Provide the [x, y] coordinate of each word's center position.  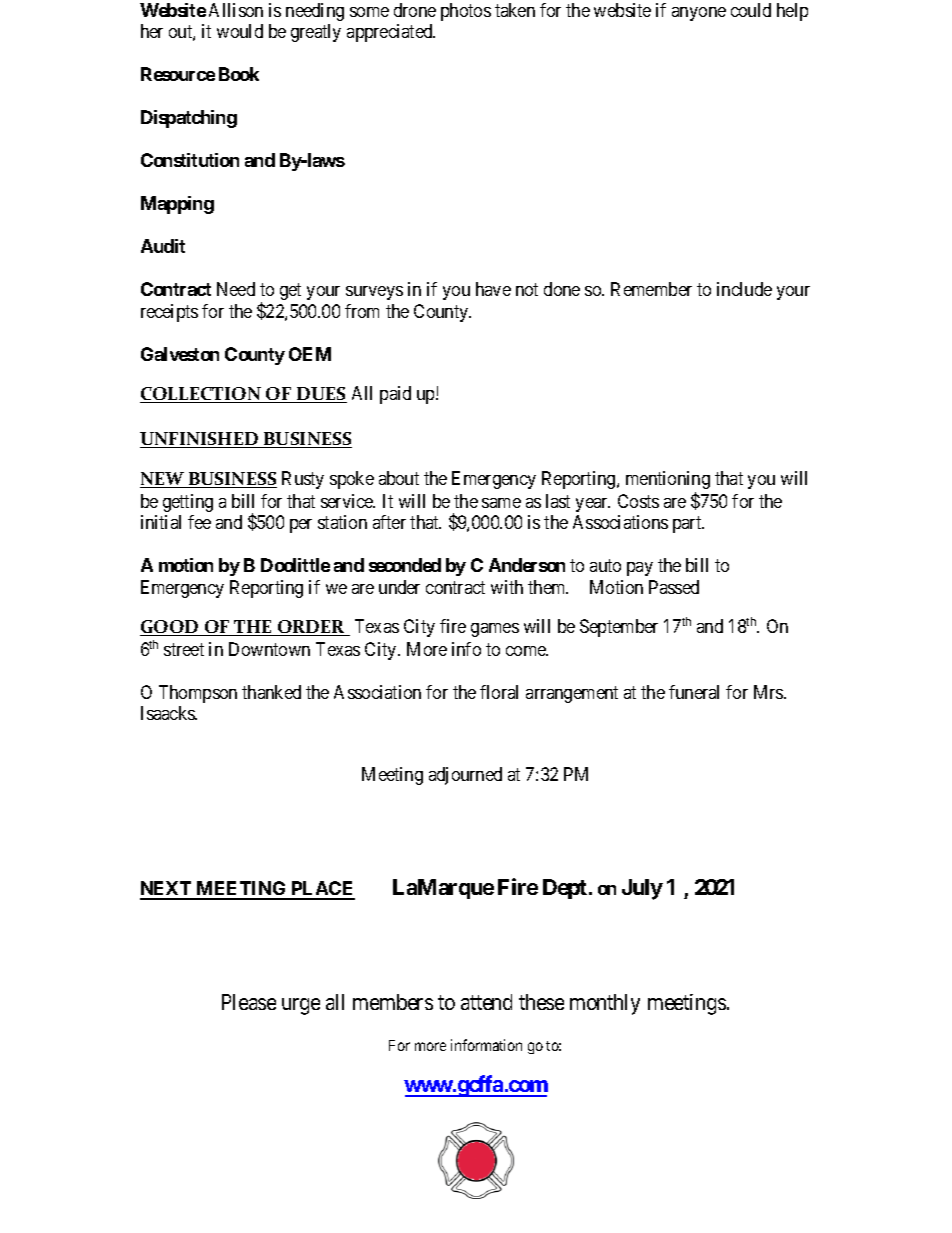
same [501, 503]
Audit [163, 246]
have [493, 289]
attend [486, 1002]
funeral [694, 692]
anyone [699, 14]
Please [249, 1002]
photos [466, 12]
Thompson [198, 694]
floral [499, 692]
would [240, 31]
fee [199, 522]
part [688, 525]
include [744, 289]
